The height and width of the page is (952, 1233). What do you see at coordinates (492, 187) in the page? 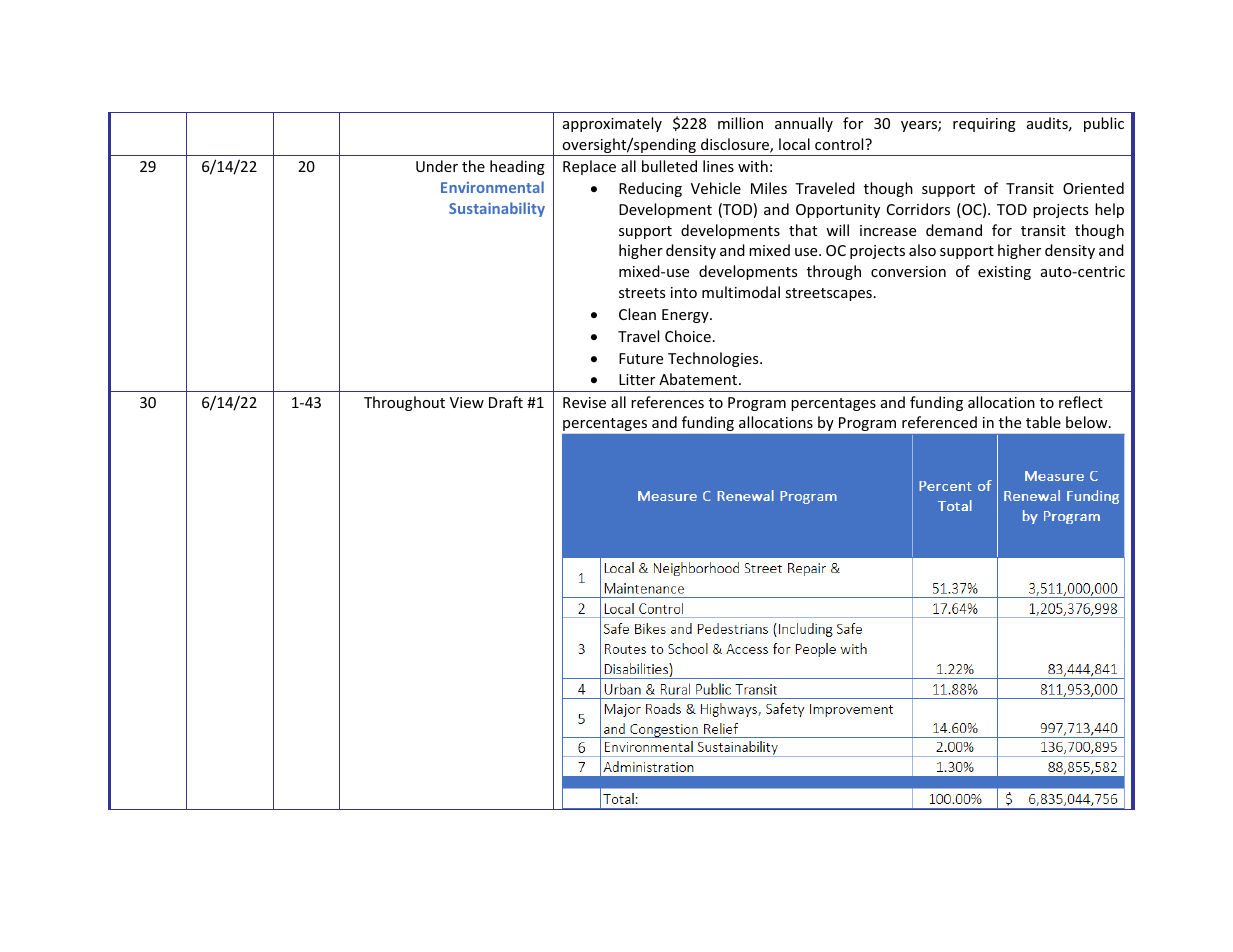
I see `Environmental` at bounding box center [492, 187].
